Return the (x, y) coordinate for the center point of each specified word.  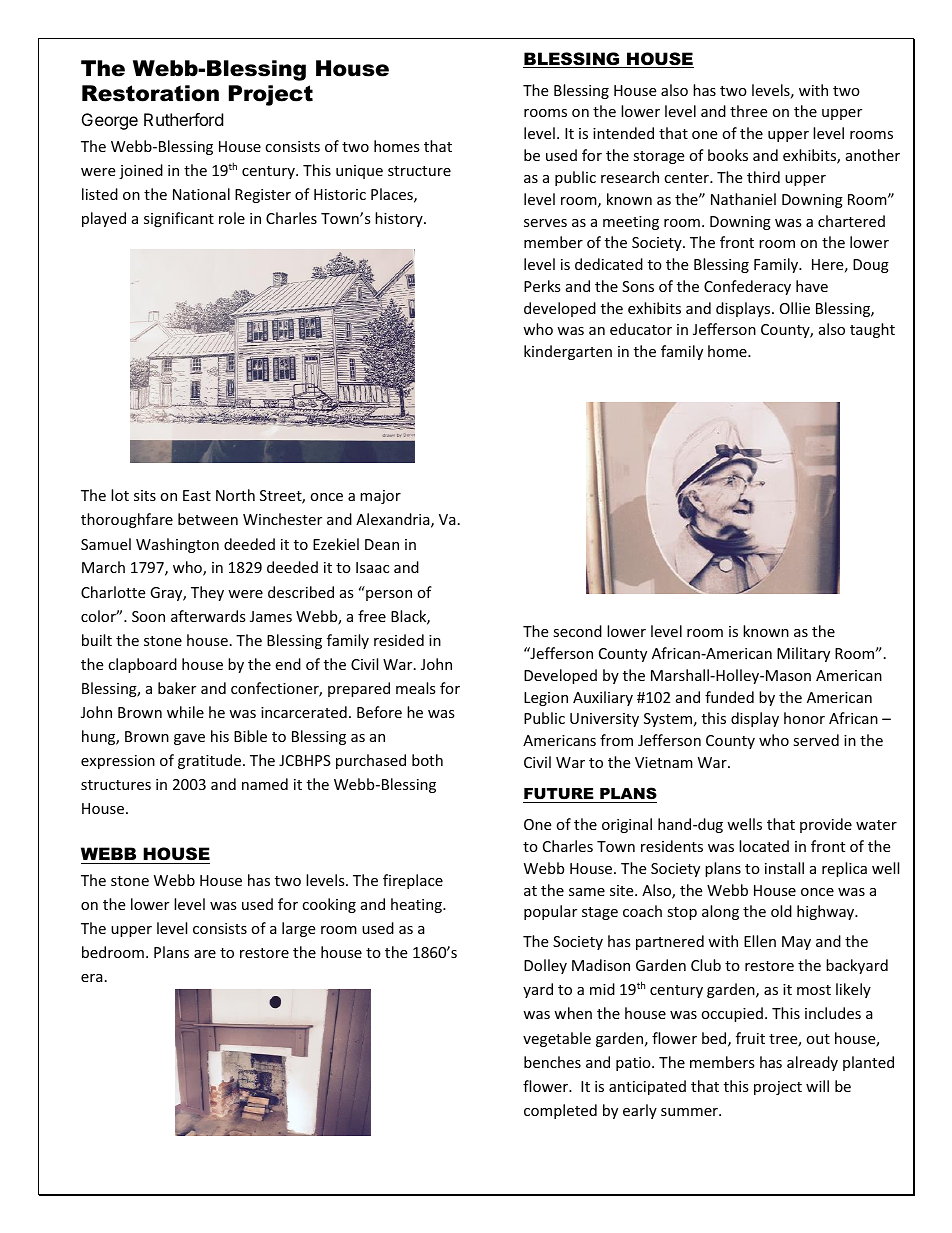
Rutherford (183, 119)
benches (552, 1062)
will (817, 1086)
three (748, 111)
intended (623, 133)
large (298, 929)
